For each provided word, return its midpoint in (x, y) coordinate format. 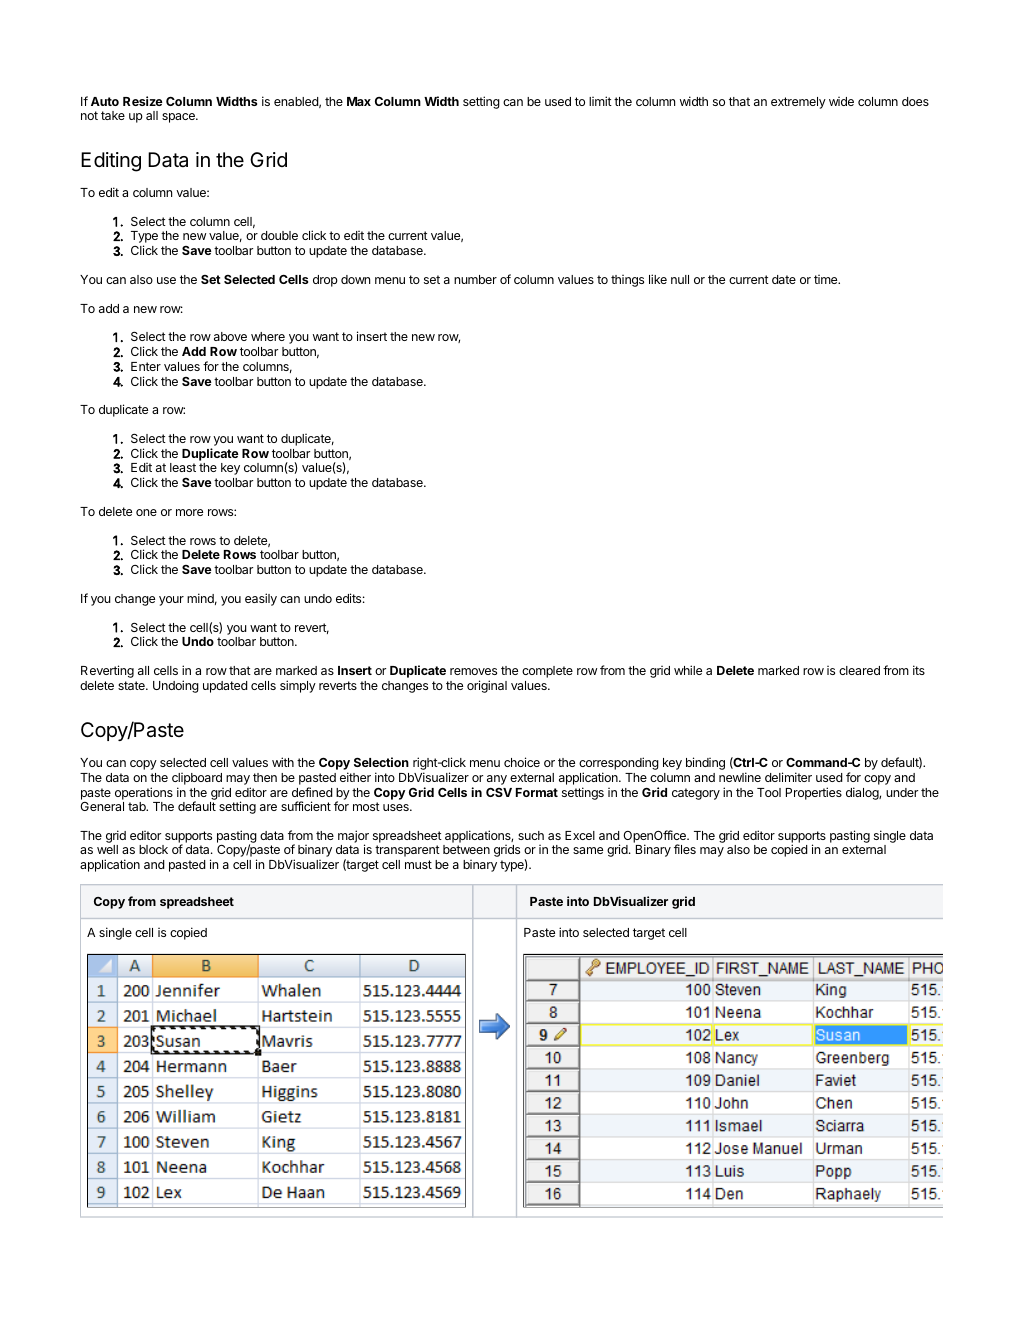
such (531, 835)
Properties (814, 793)
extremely (798, 103)
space (179, 118)
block (153, 849)
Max (359, 101)
